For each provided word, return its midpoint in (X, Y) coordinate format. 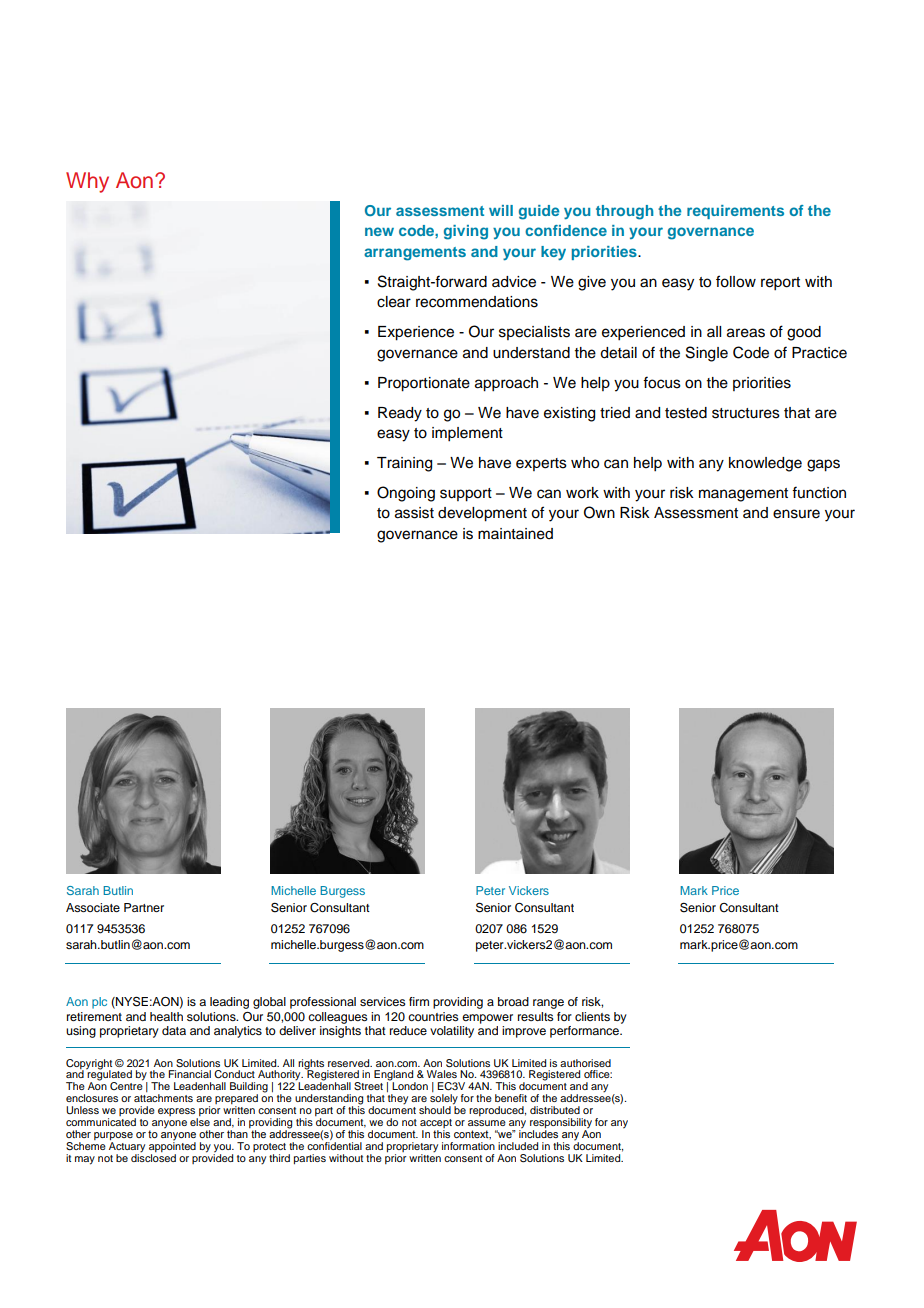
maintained (515, 534)
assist (414, 513)
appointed (172, 1145)
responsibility (561, 1124)
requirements (735, 212)
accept (436, 1125)
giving (466, 232)
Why (87, 182)
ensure (796, 514)
